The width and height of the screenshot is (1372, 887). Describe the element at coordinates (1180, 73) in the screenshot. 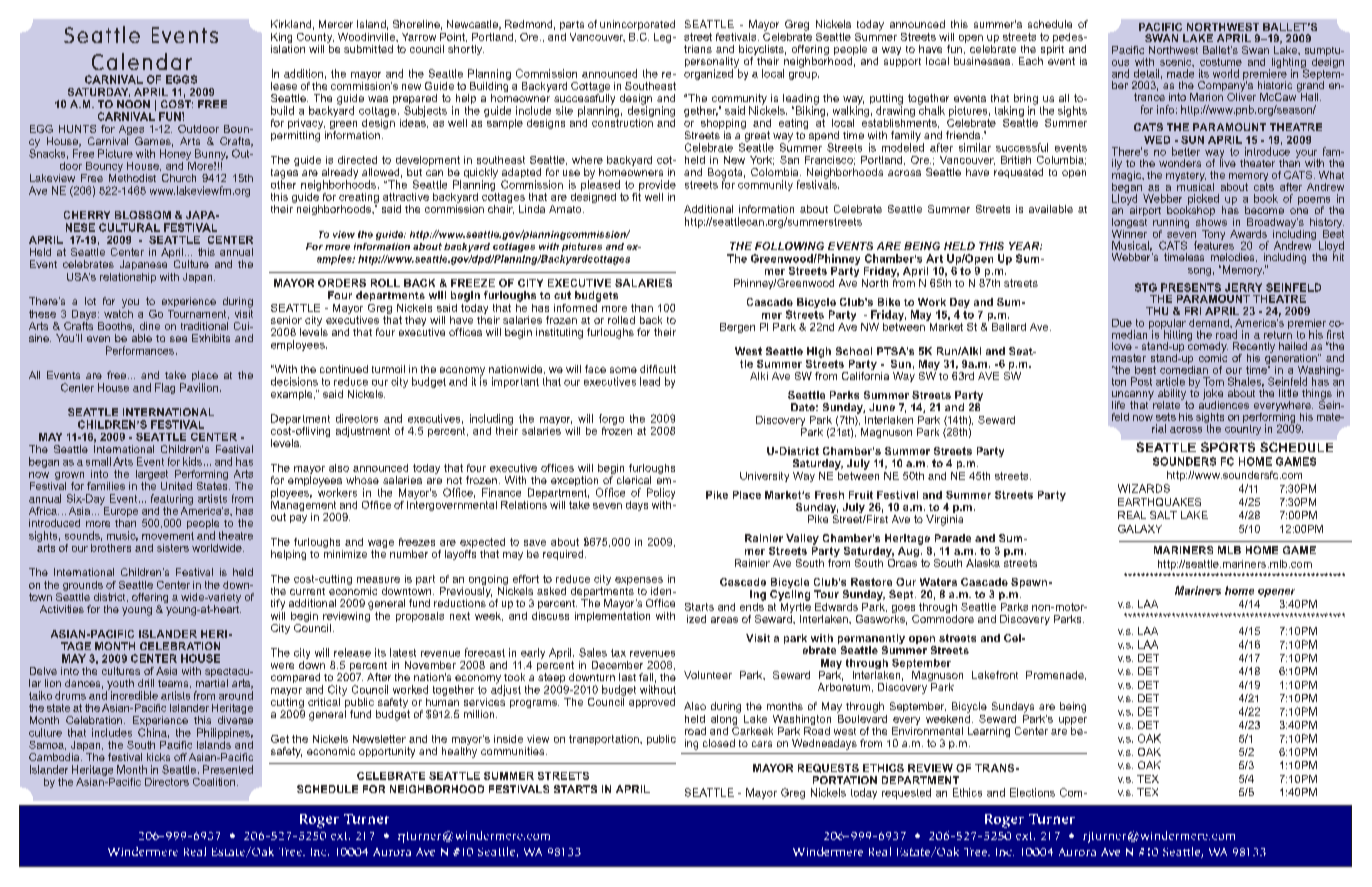

I see `made` at that location.
